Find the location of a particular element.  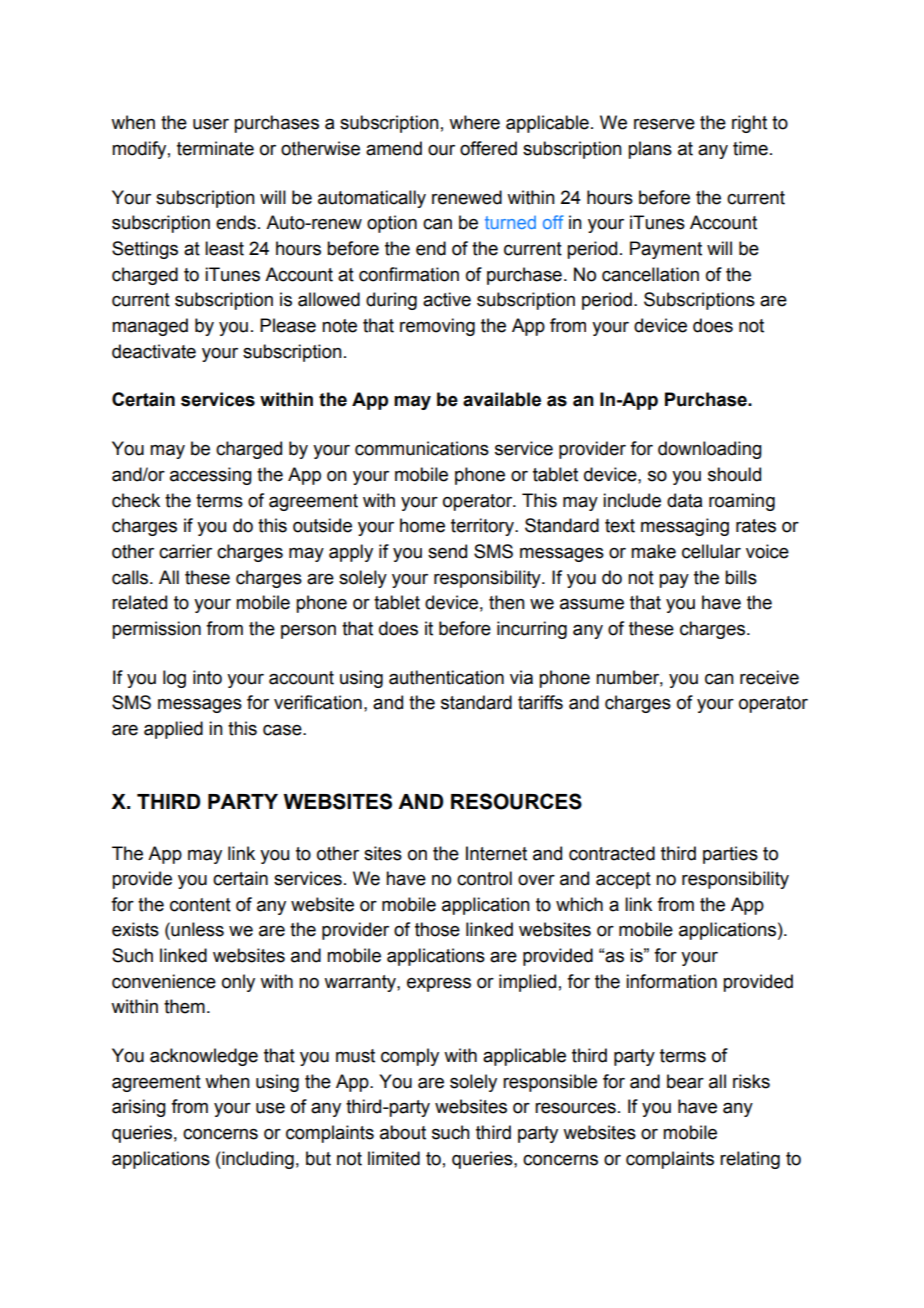

cellular is located at coordinates (711, 551).
